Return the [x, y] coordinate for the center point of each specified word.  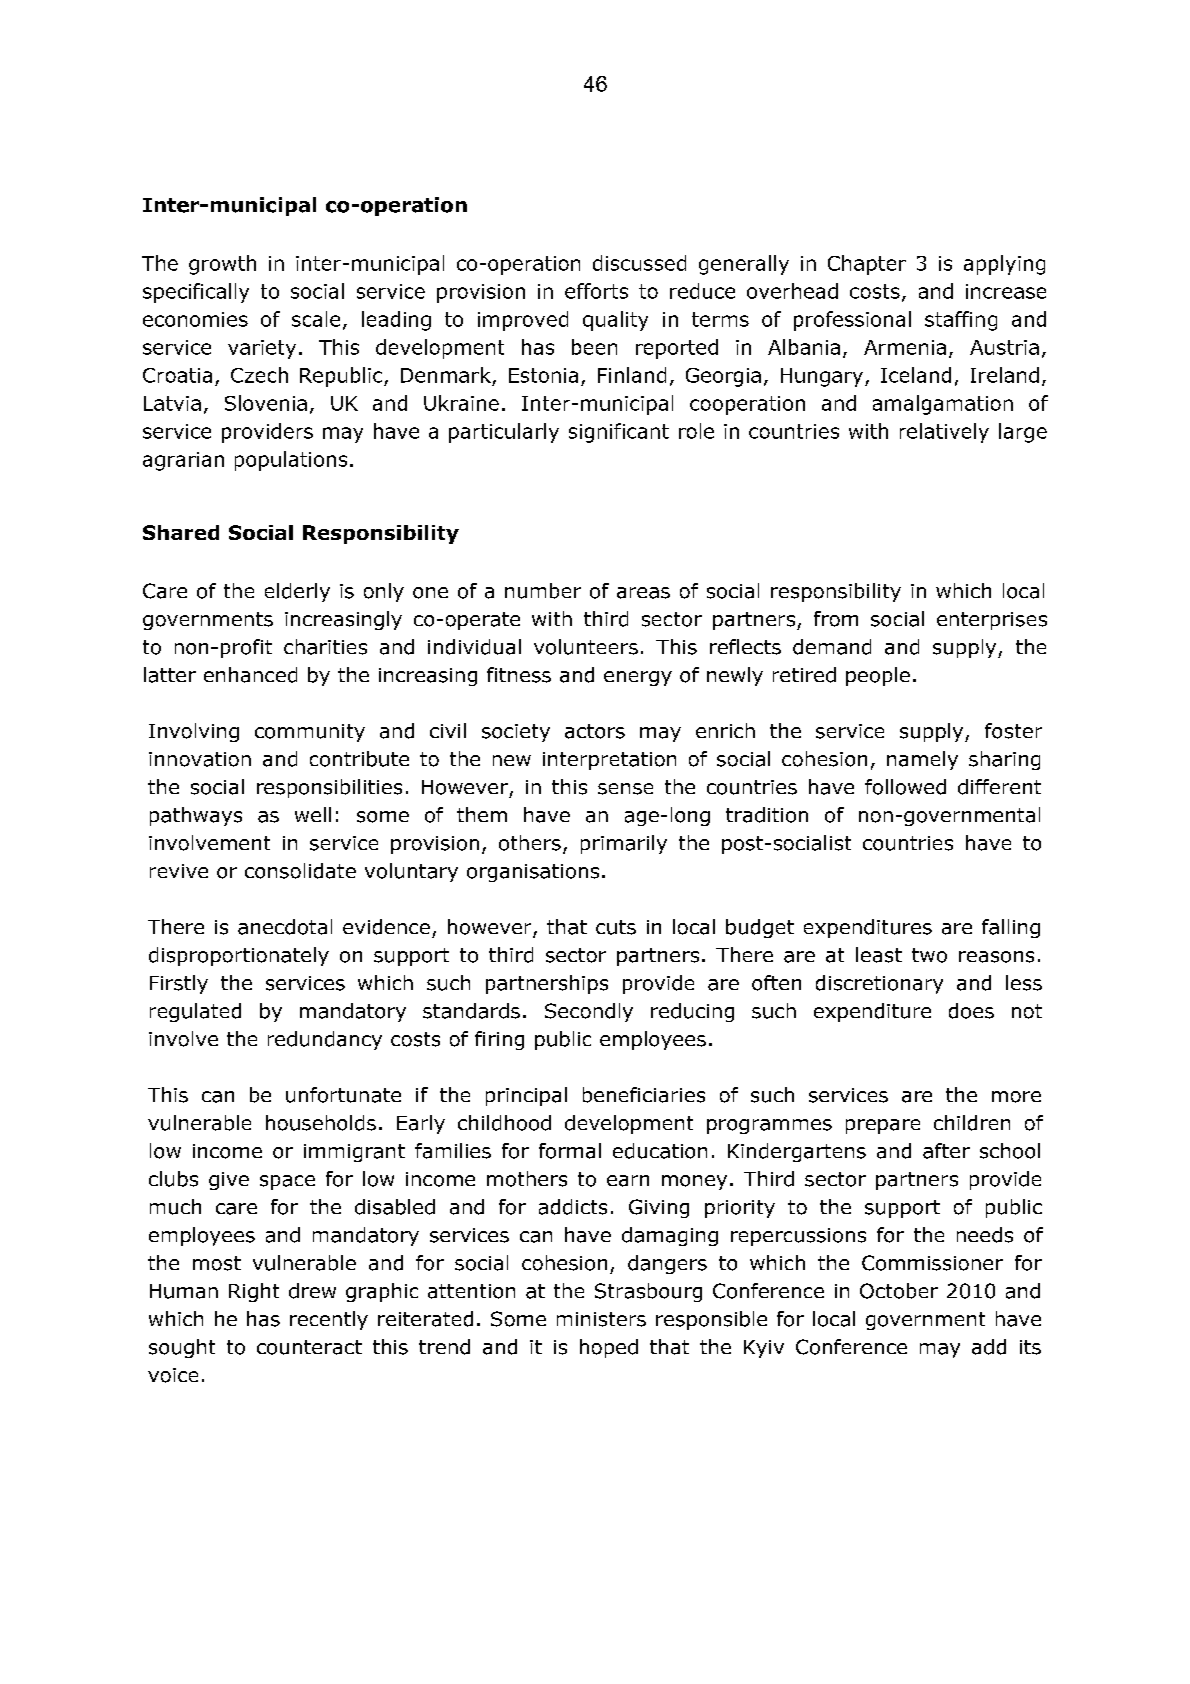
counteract [309, 1347]
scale [316, 319]
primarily [624, 844]
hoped [609, 1348]
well [313, 814]
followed [905, 787]
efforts [596, 291]
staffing [961, 321]
